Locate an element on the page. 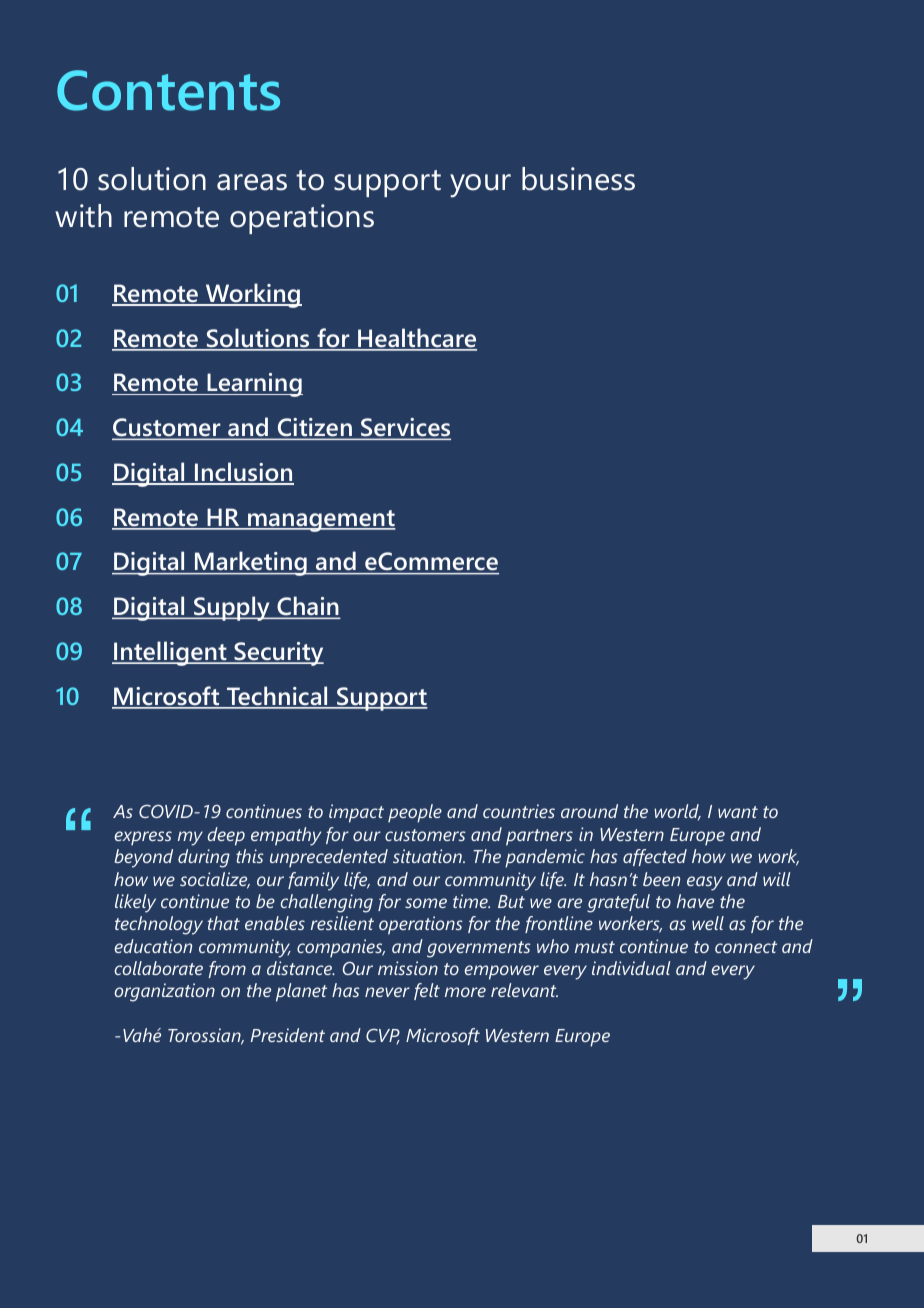  organization is located at coordinates (164, 992).
